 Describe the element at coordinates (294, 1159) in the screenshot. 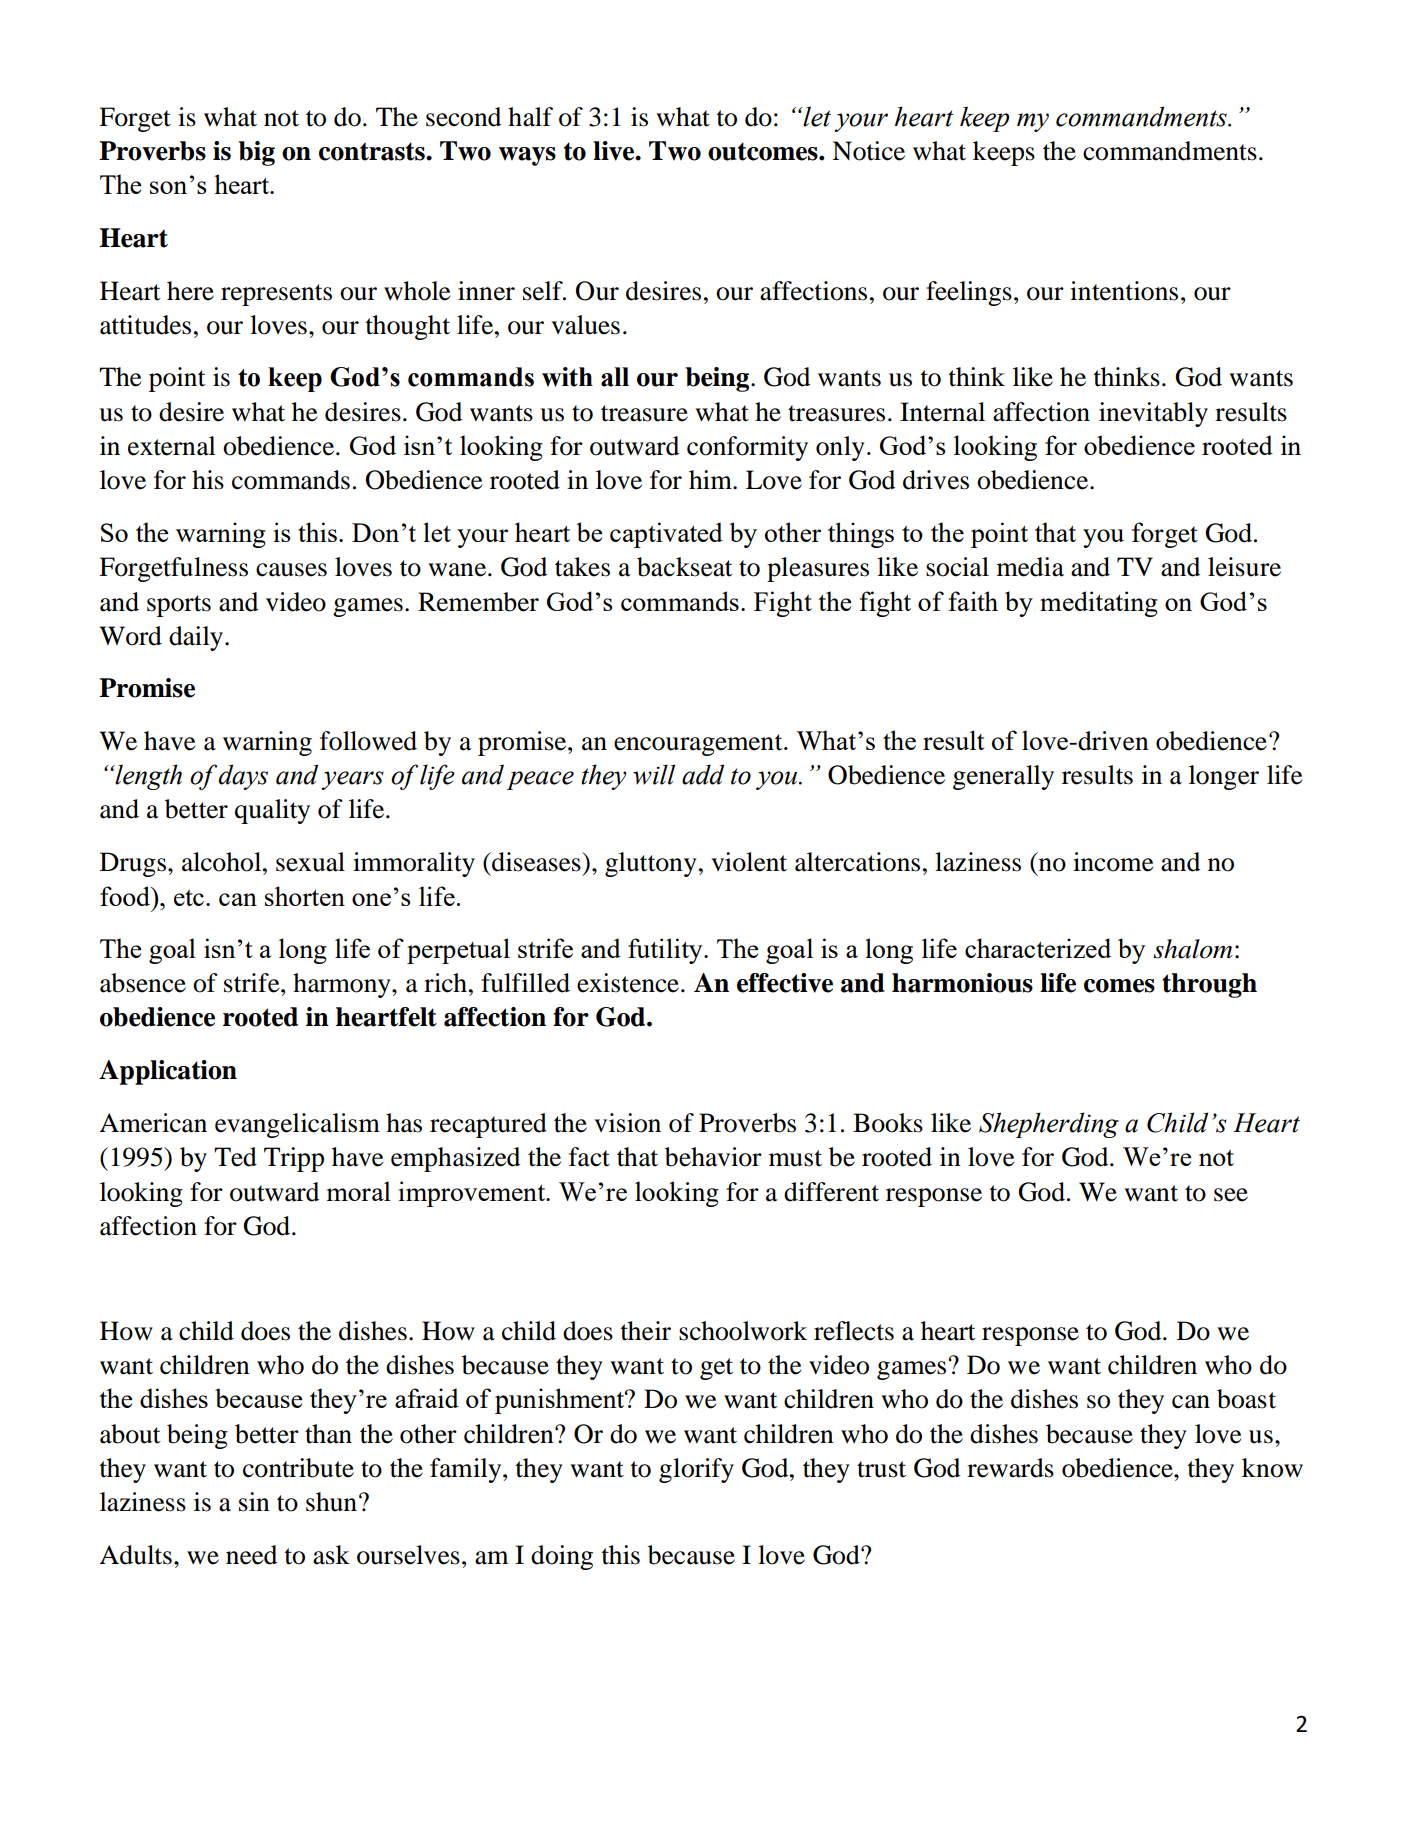

I see `Tripp` at that location.
